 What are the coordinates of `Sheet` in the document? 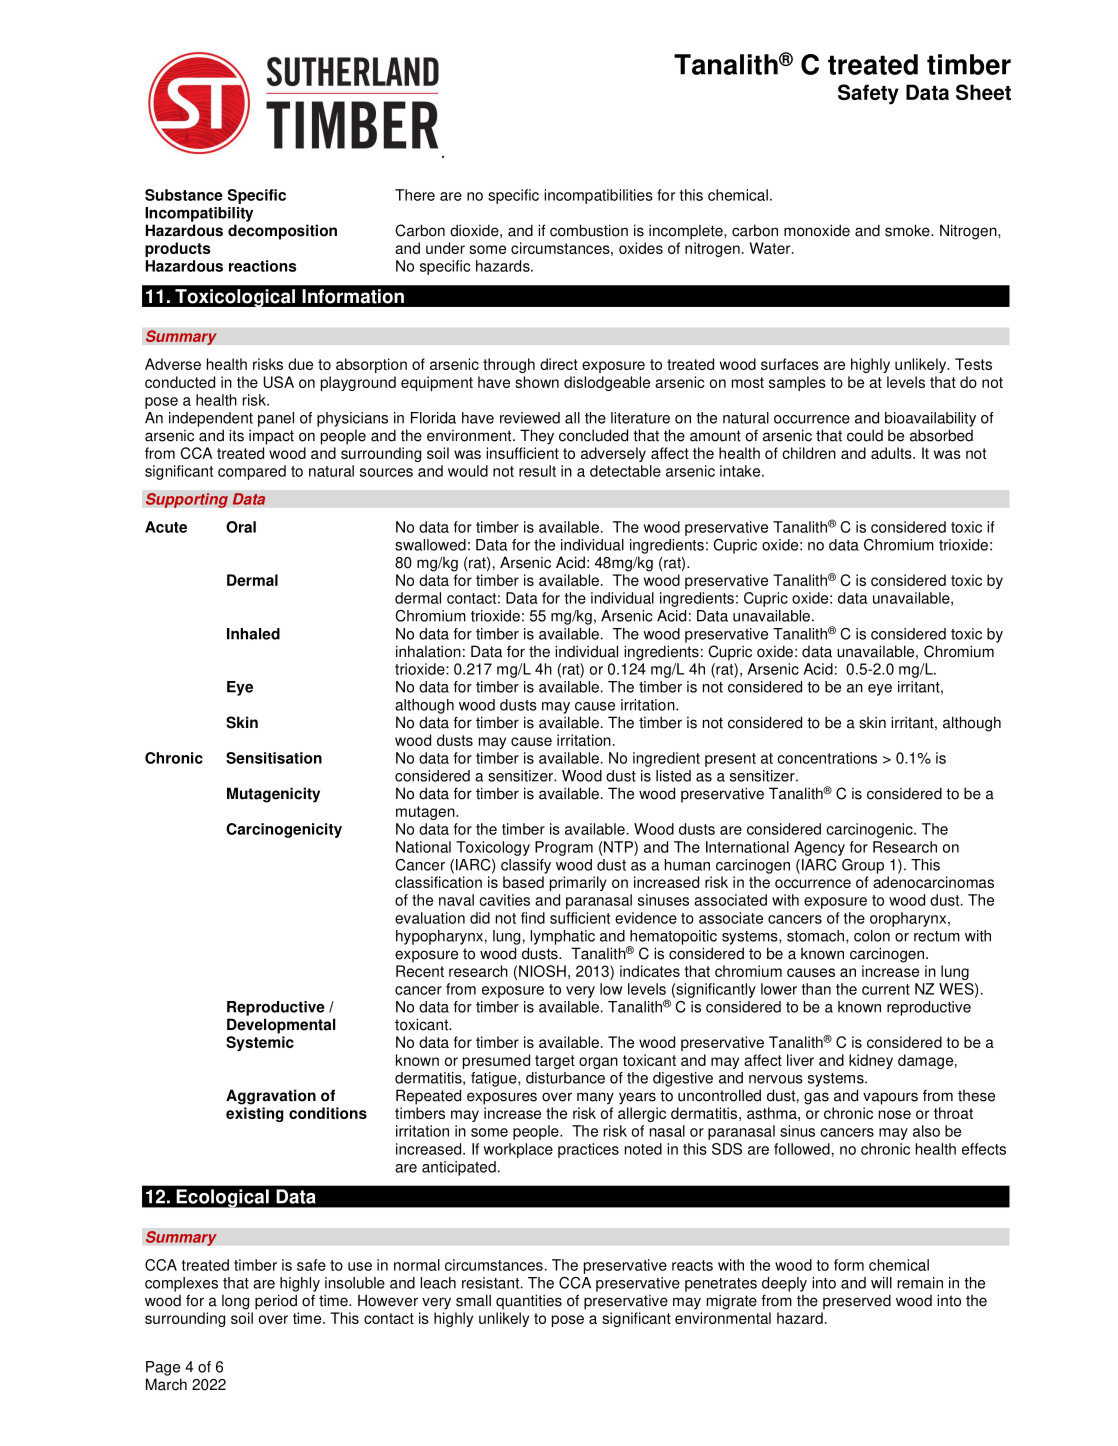 It's located at (983, 92).
